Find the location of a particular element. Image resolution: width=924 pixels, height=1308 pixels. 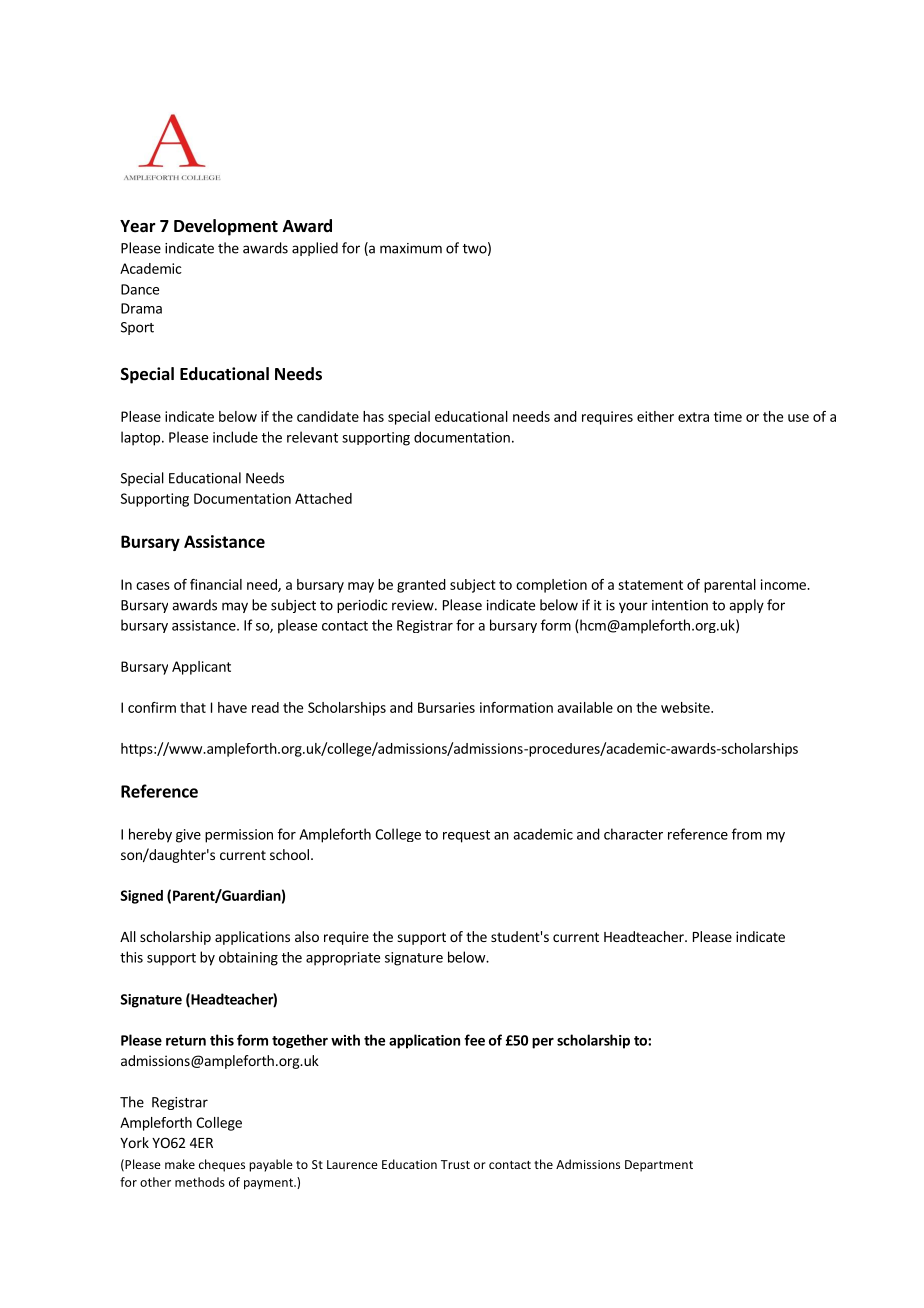

include is located at coordinates (235, 437).
